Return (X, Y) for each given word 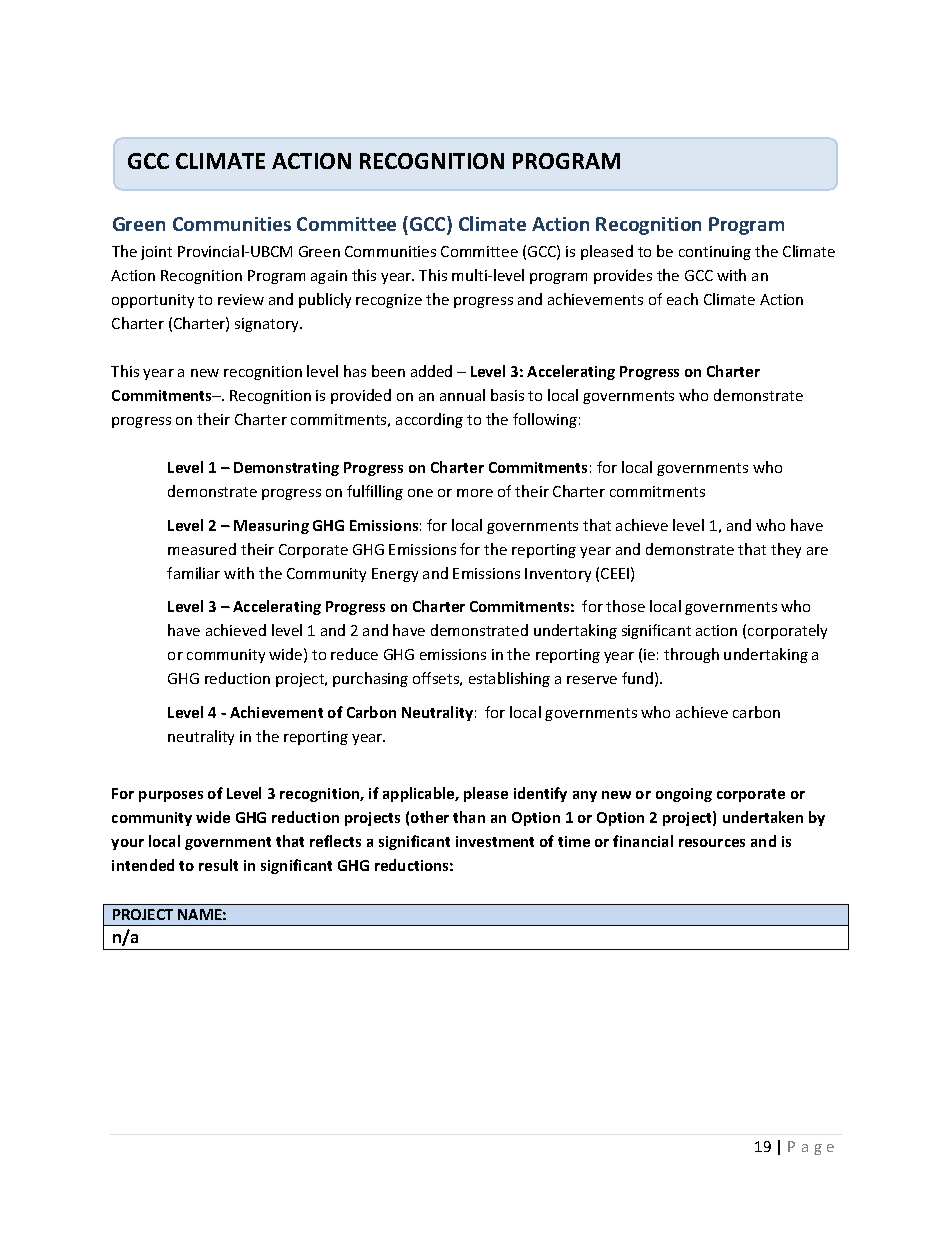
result (218, 865)
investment (495, 841)
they (786, 550)
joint (156, 253)
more (475, 493)
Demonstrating (286, 469)
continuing (715, 253)
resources (712, 843)
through (691, 655)
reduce (354, 654)
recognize (389, 301)
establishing (509, 679)
